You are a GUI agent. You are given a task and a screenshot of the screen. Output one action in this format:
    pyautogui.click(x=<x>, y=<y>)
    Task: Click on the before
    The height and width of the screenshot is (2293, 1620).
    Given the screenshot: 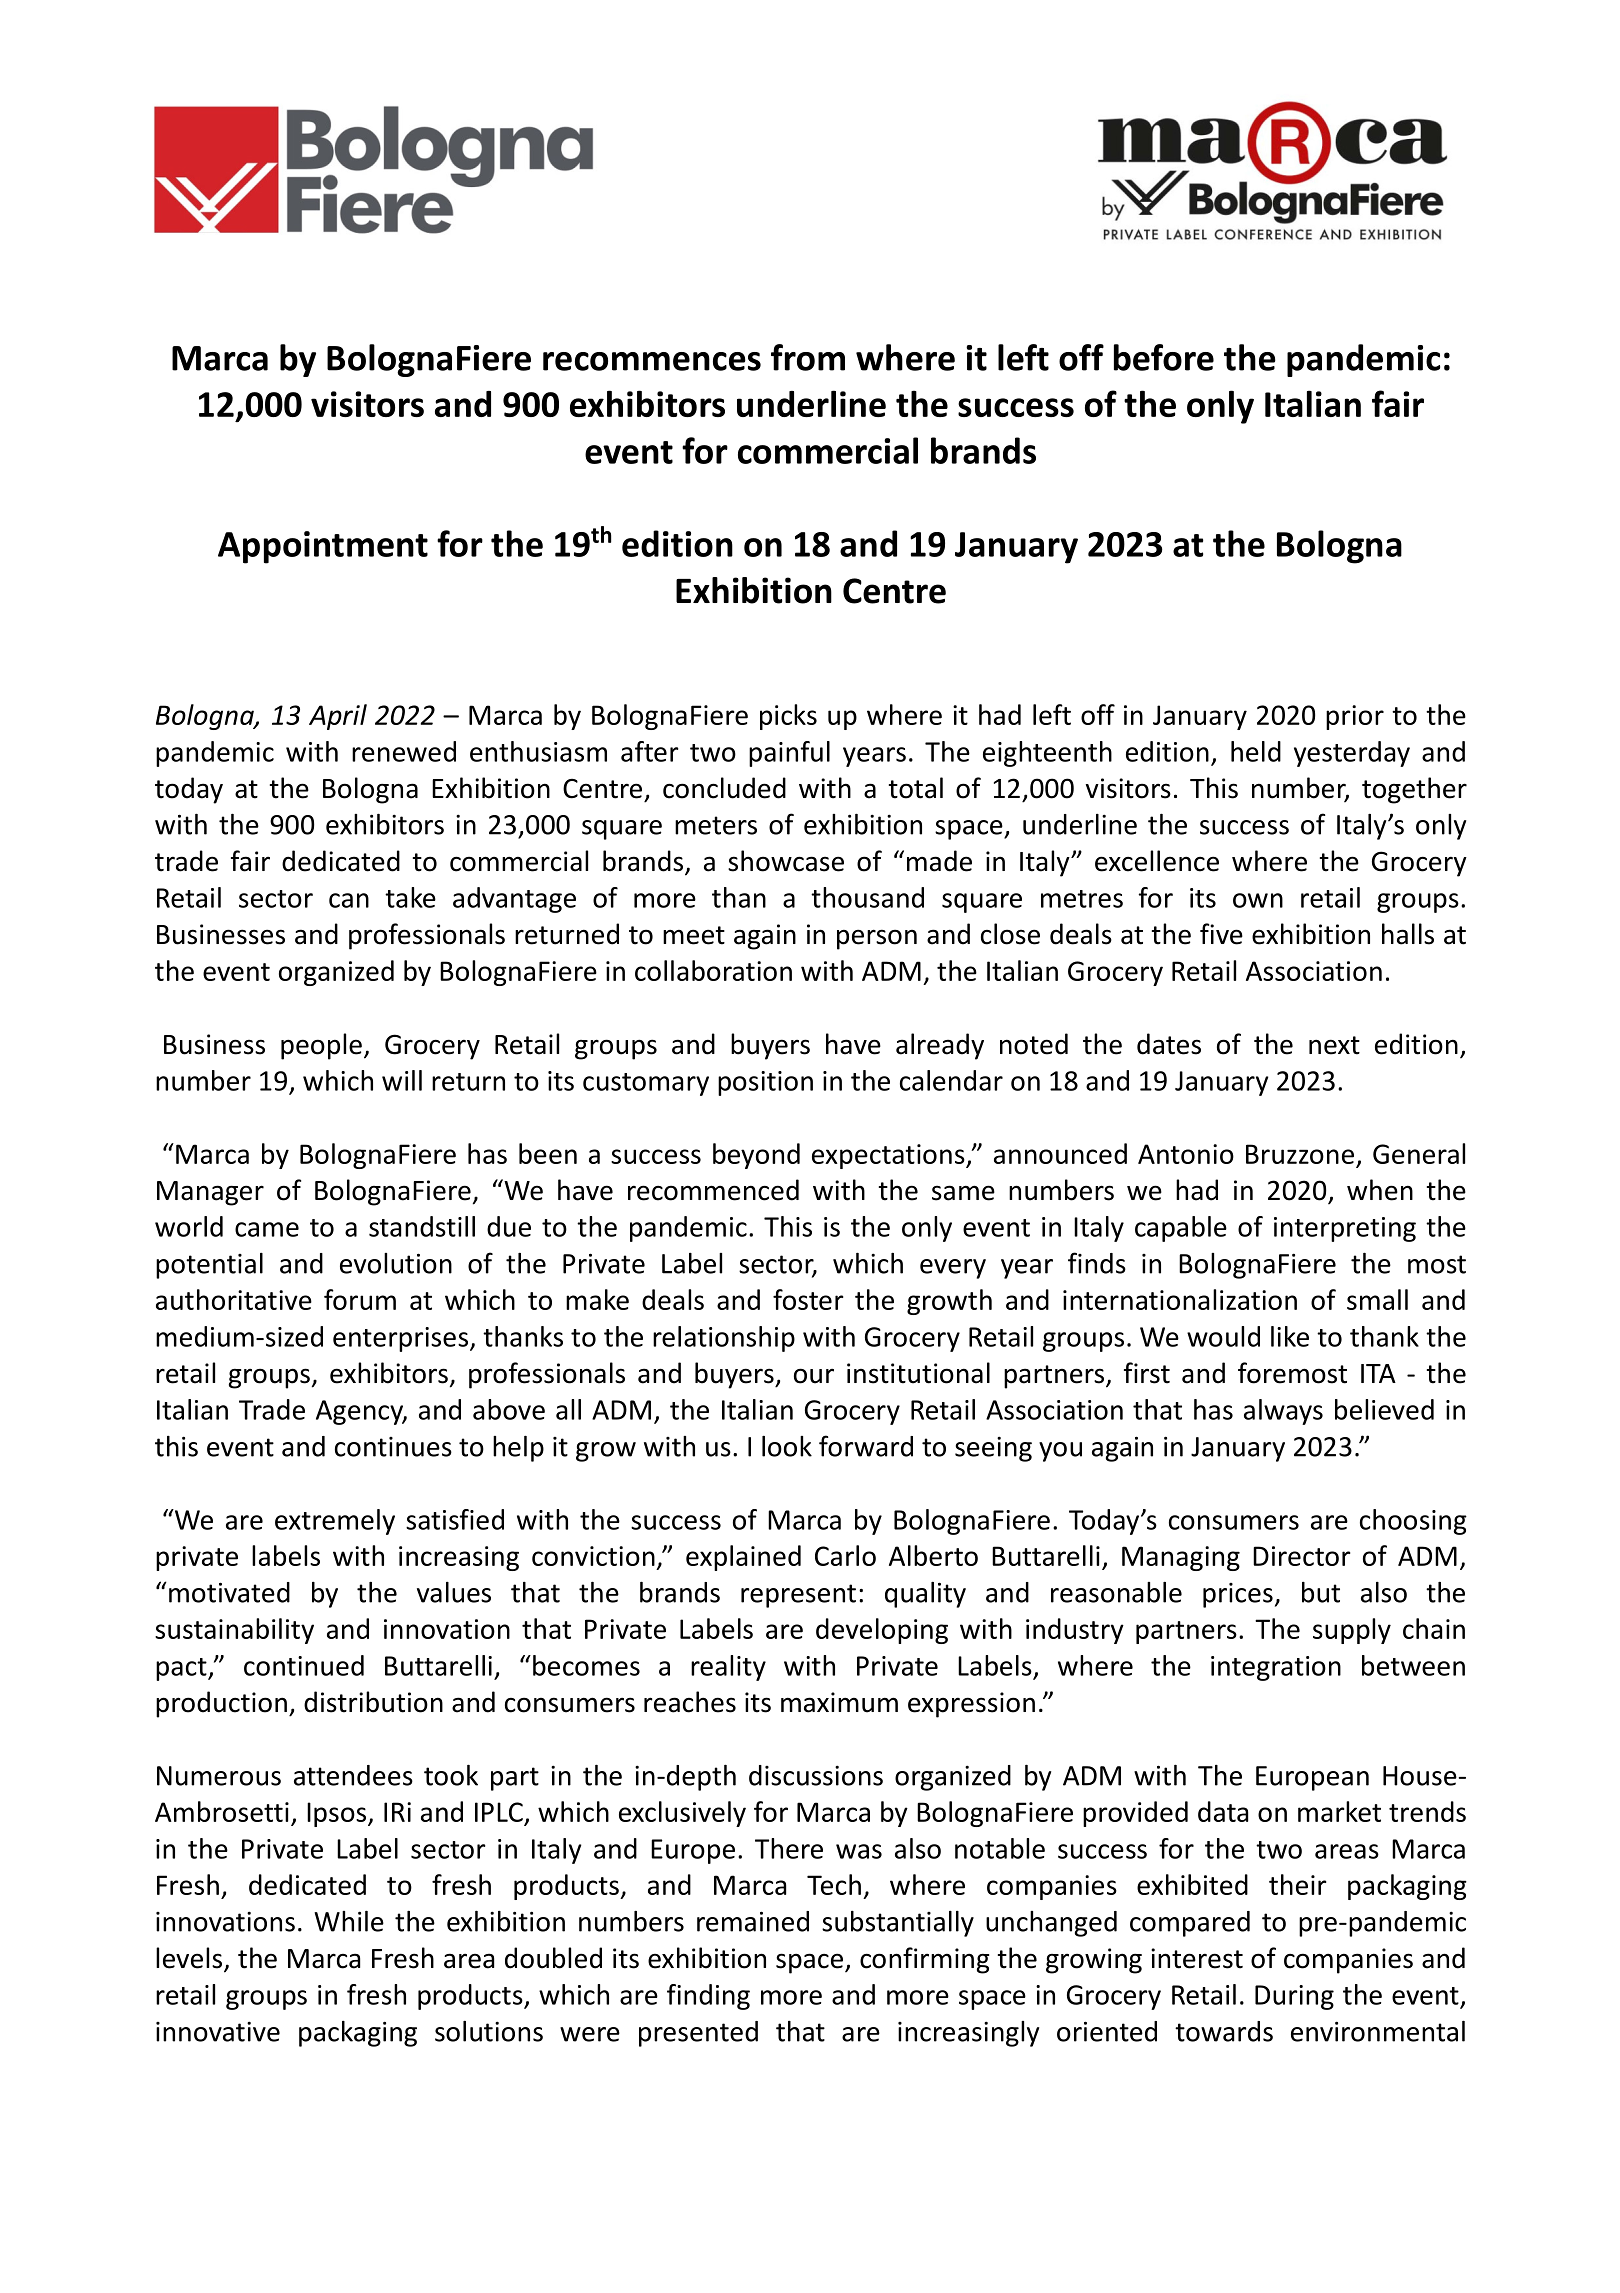 What is the action you would take?
    pyautogui.click(x=1164, y=357)
